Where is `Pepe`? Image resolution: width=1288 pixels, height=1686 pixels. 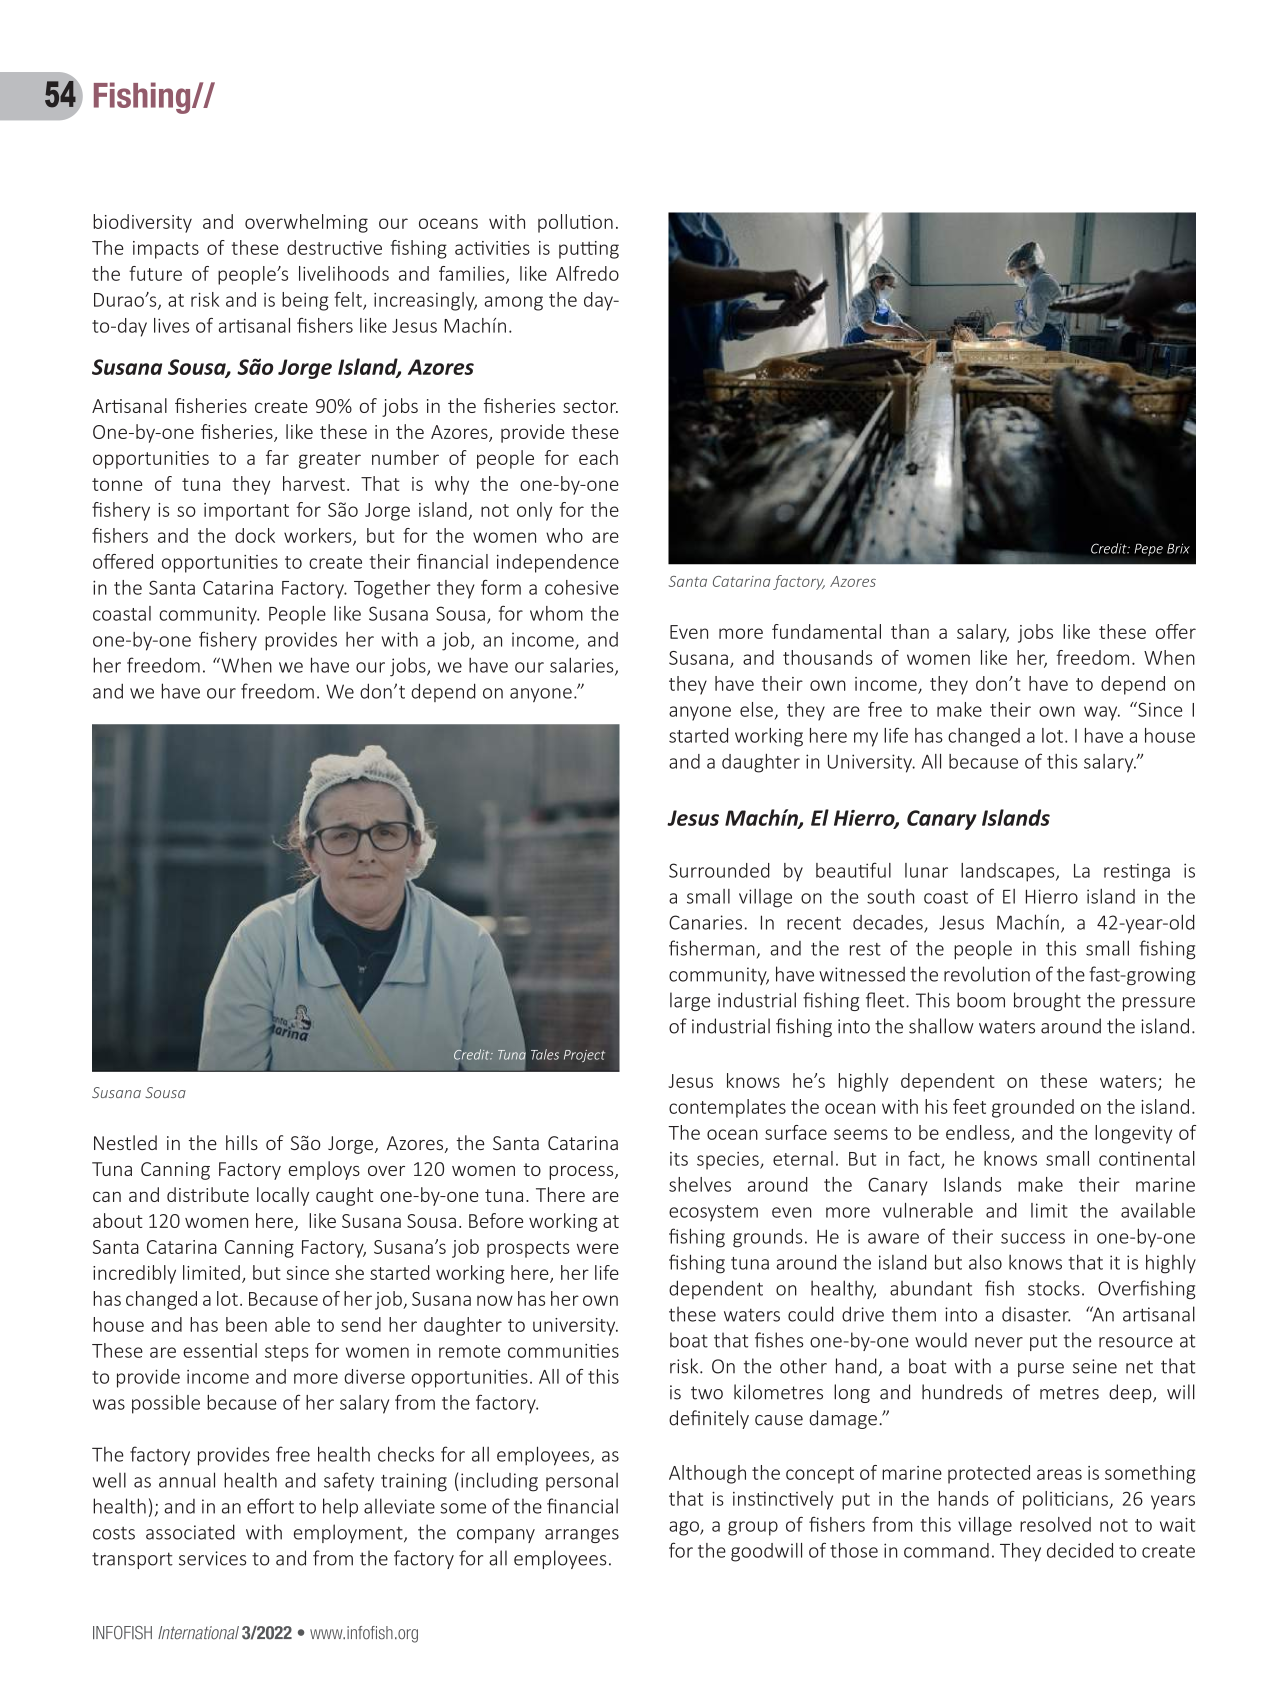 Pepe is located at coordinates (1148, 550).
